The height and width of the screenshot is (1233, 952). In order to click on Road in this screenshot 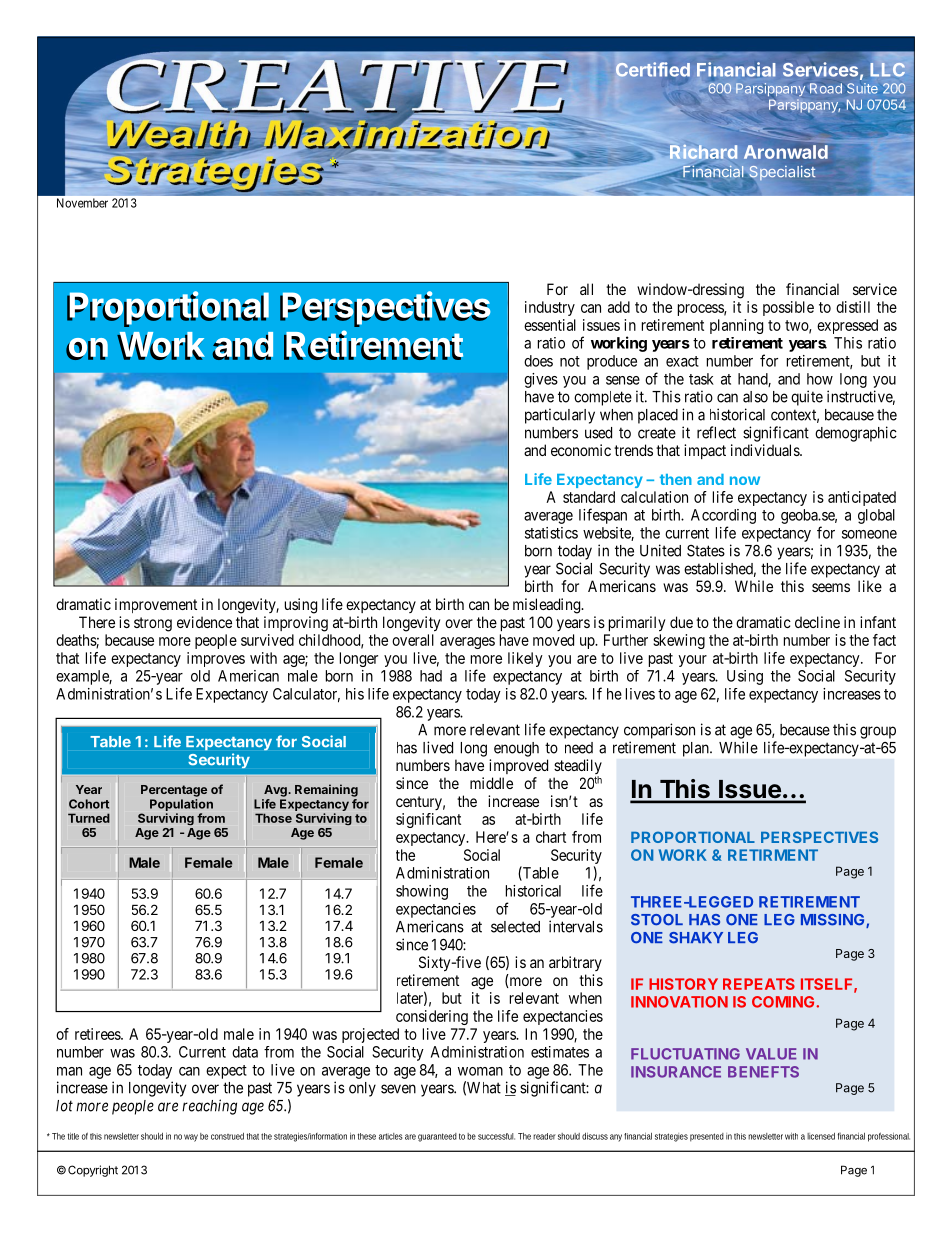, I will do `click(826, 88)`.
